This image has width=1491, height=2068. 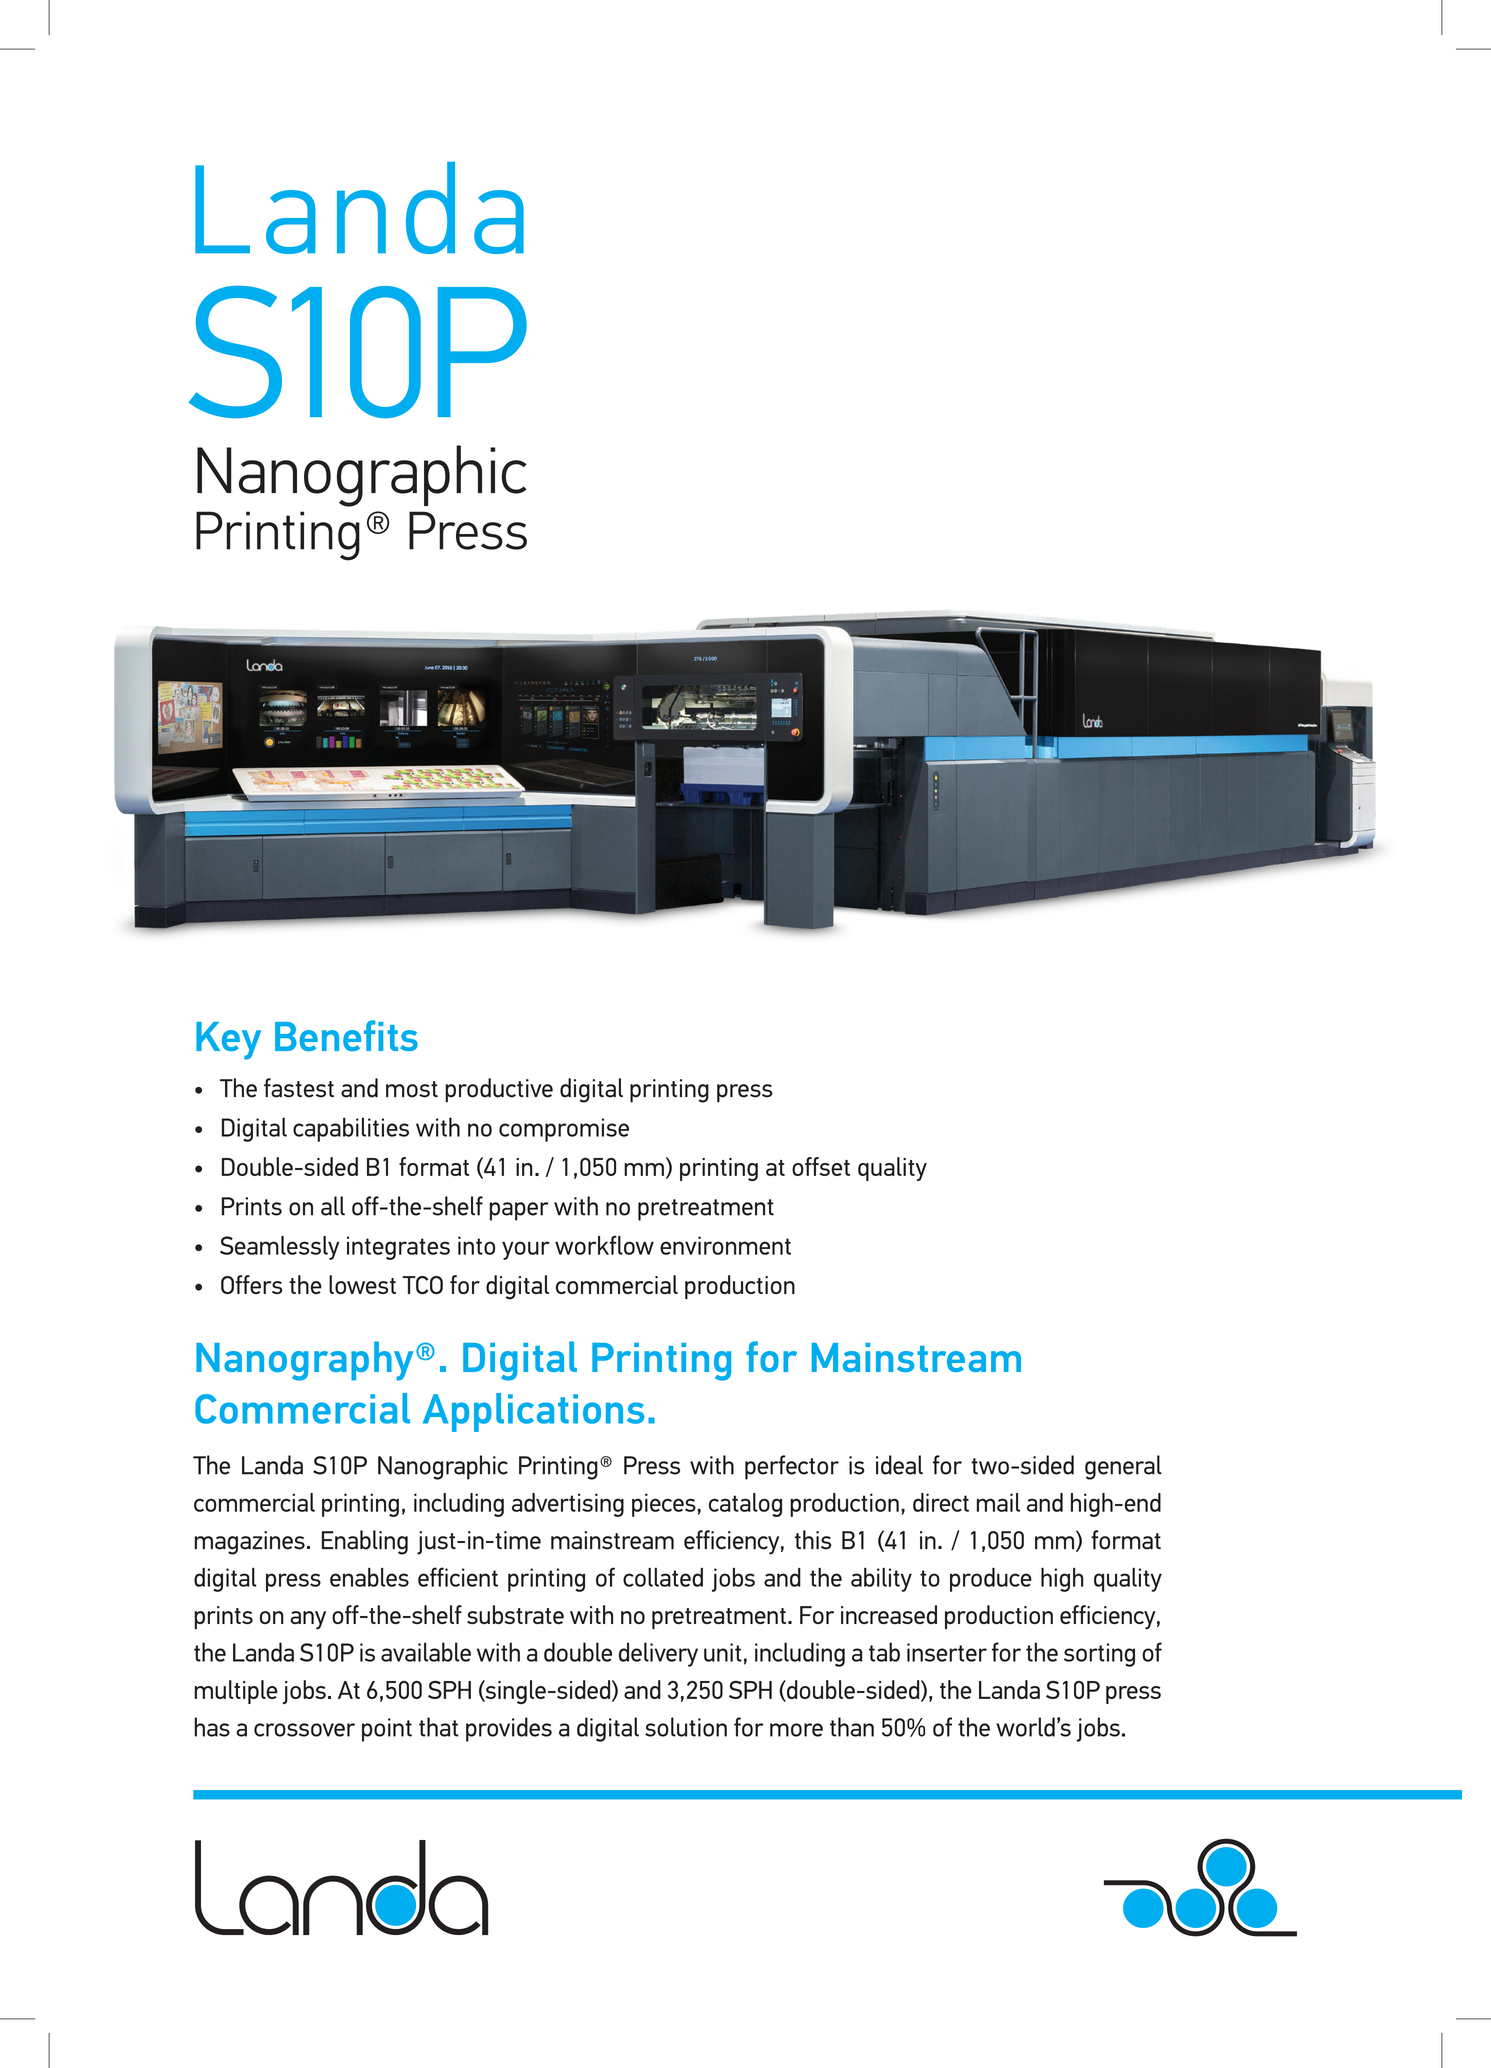 I want to click on general, so click(x=1123, y=1467).
